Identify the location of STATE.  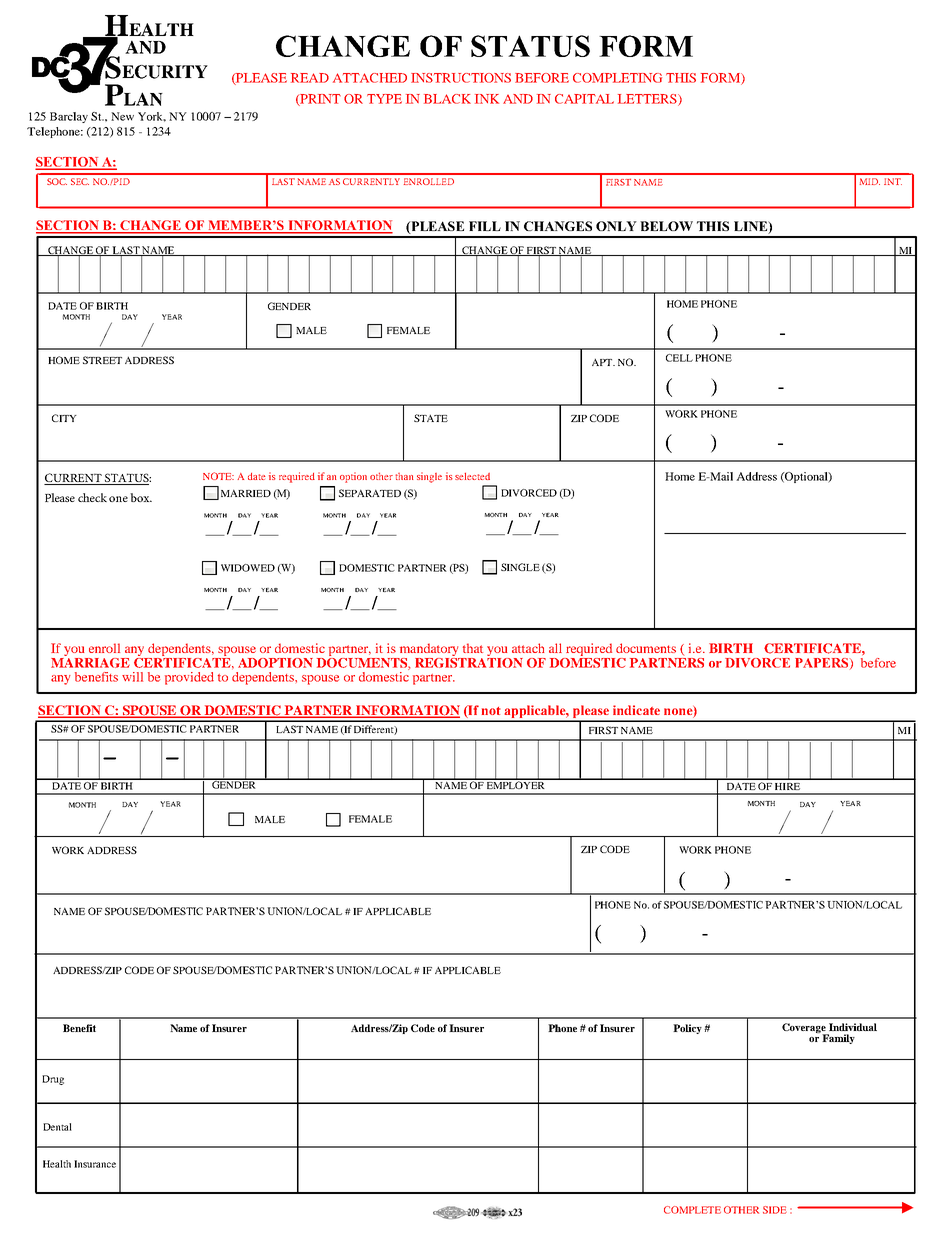
(431, 418).
